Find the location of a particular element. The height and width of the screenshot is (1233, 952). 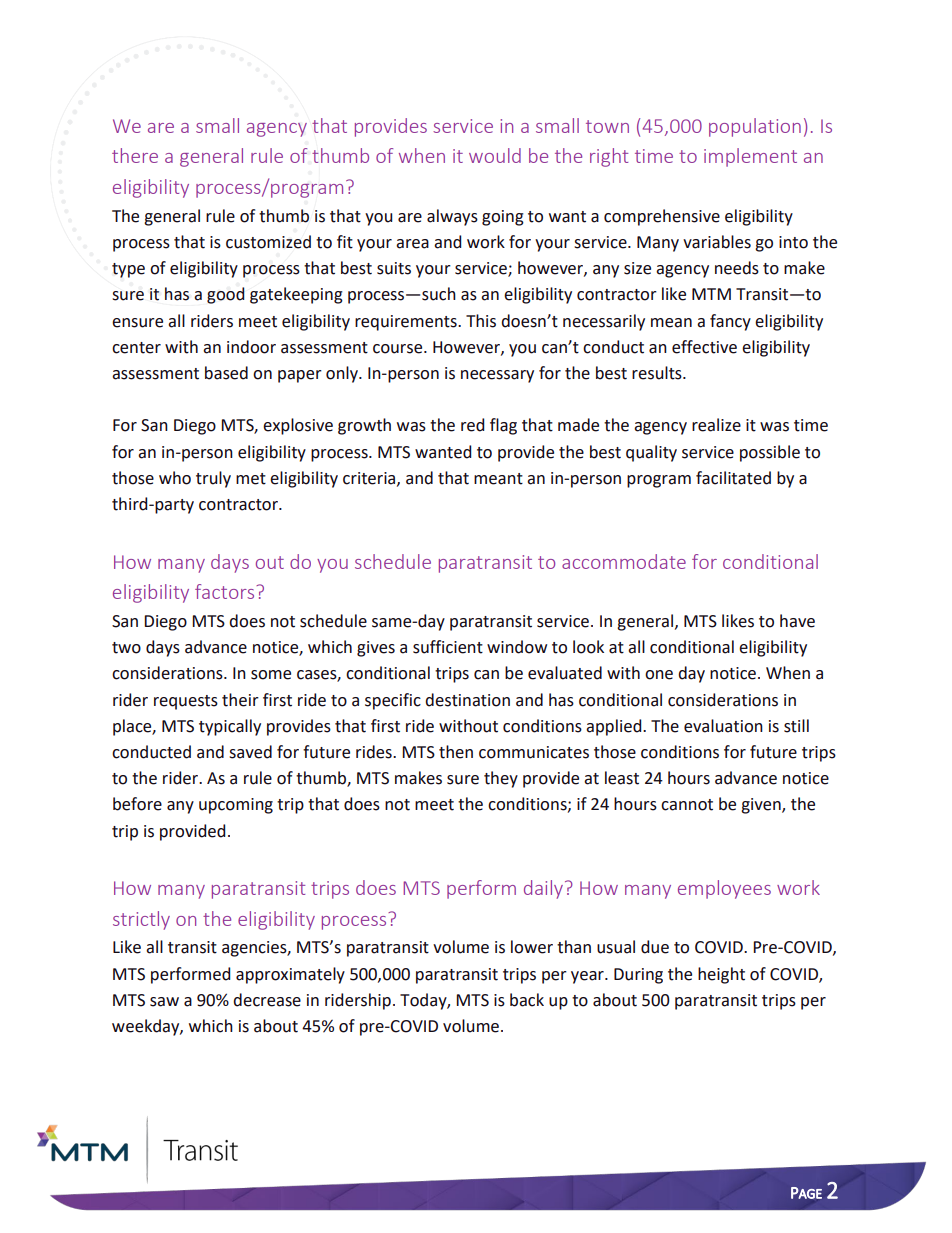

truly is located at coordinates (213, 479).
